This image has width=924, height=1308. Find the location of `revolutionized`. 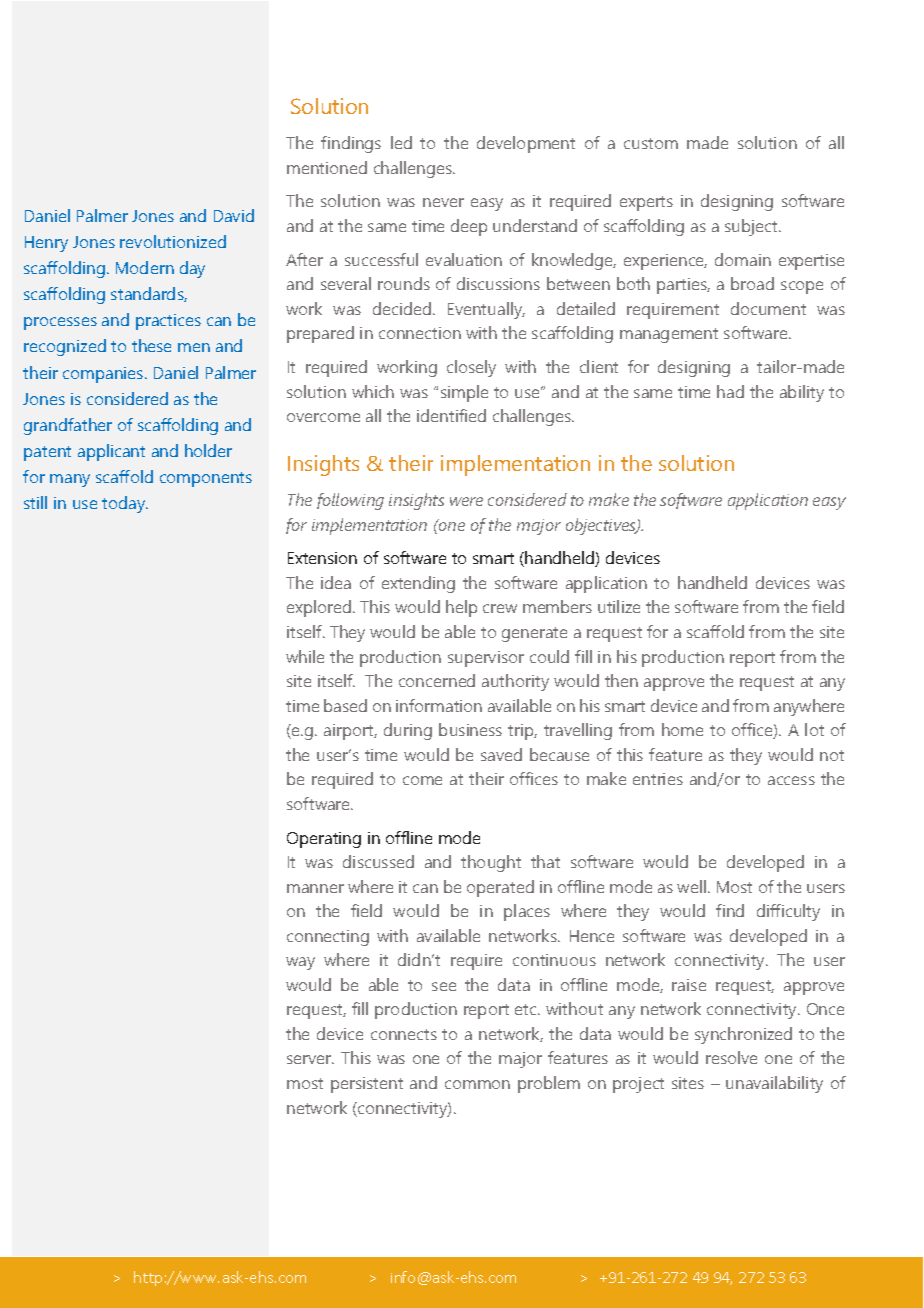

revolutionized is located at coordinates (173, 241).
